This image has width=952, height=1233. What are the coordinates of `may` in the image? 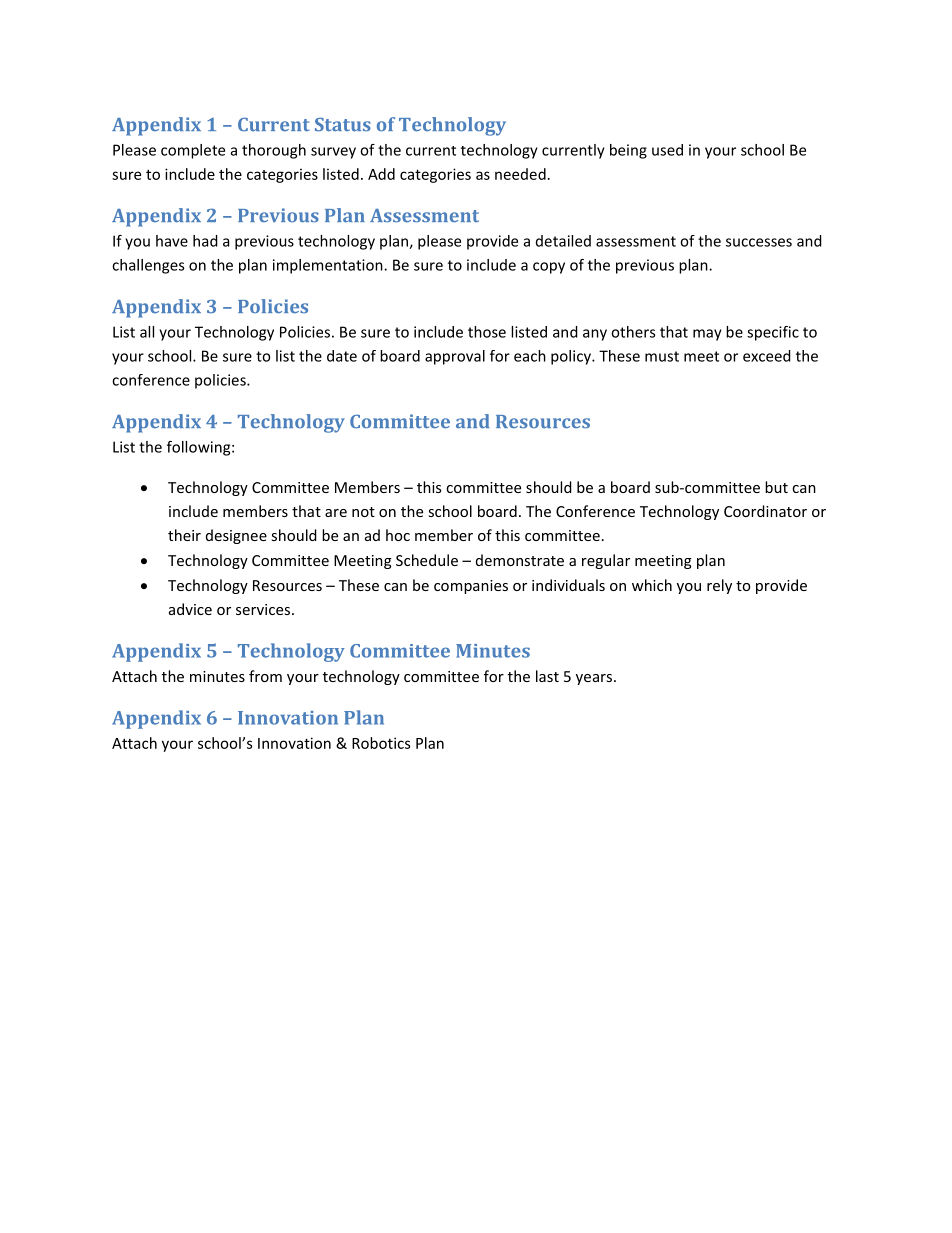 It's located at (707, 335).
